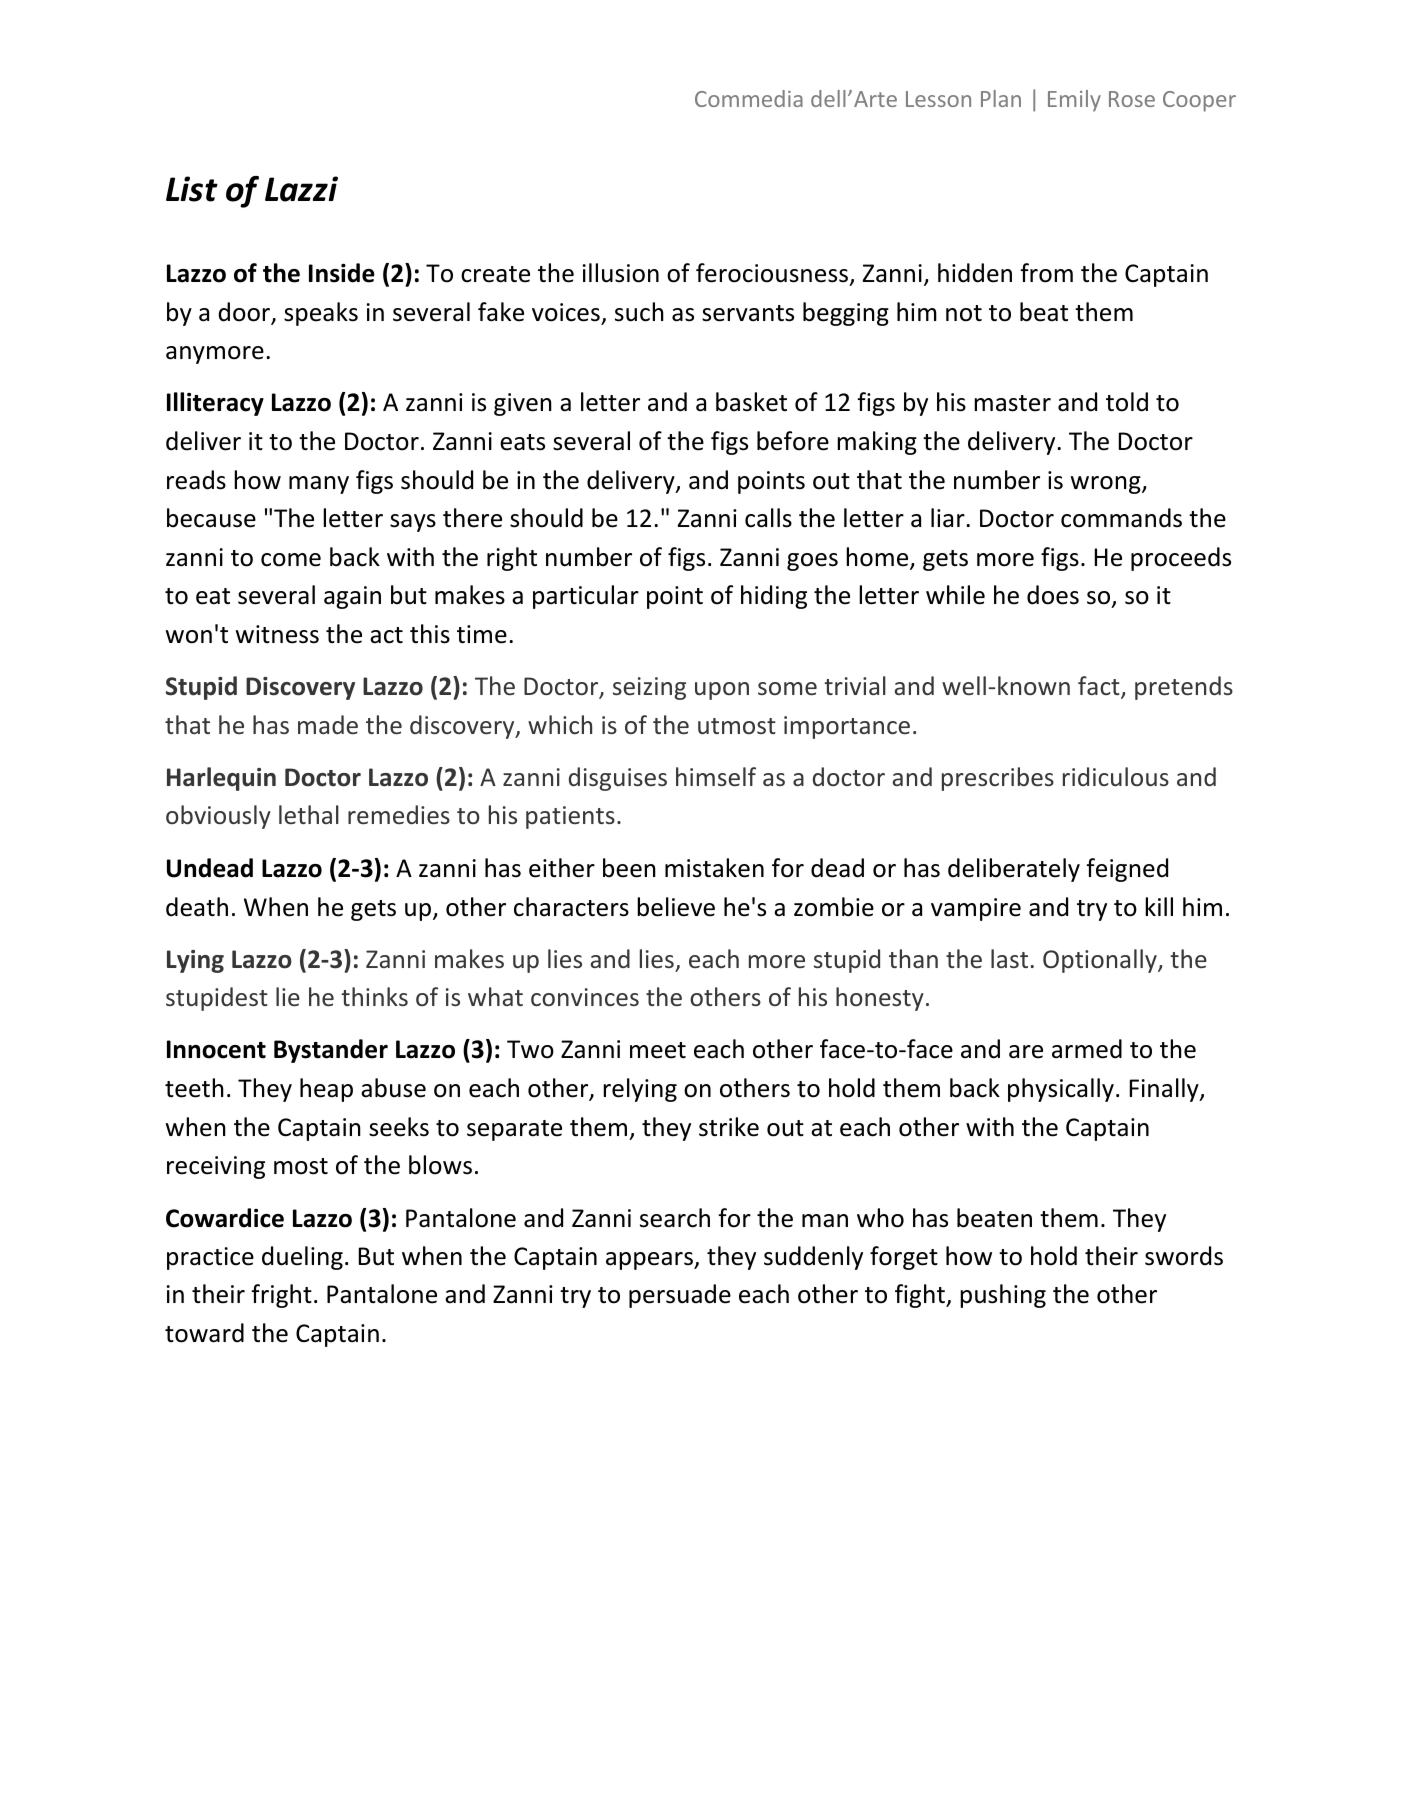 The height and width of the screenshot is (1813, 1401). What do you see at coordinates (1074, 101) in the screenshot?
I see `Emily` at bounding box center [1074, 101].
